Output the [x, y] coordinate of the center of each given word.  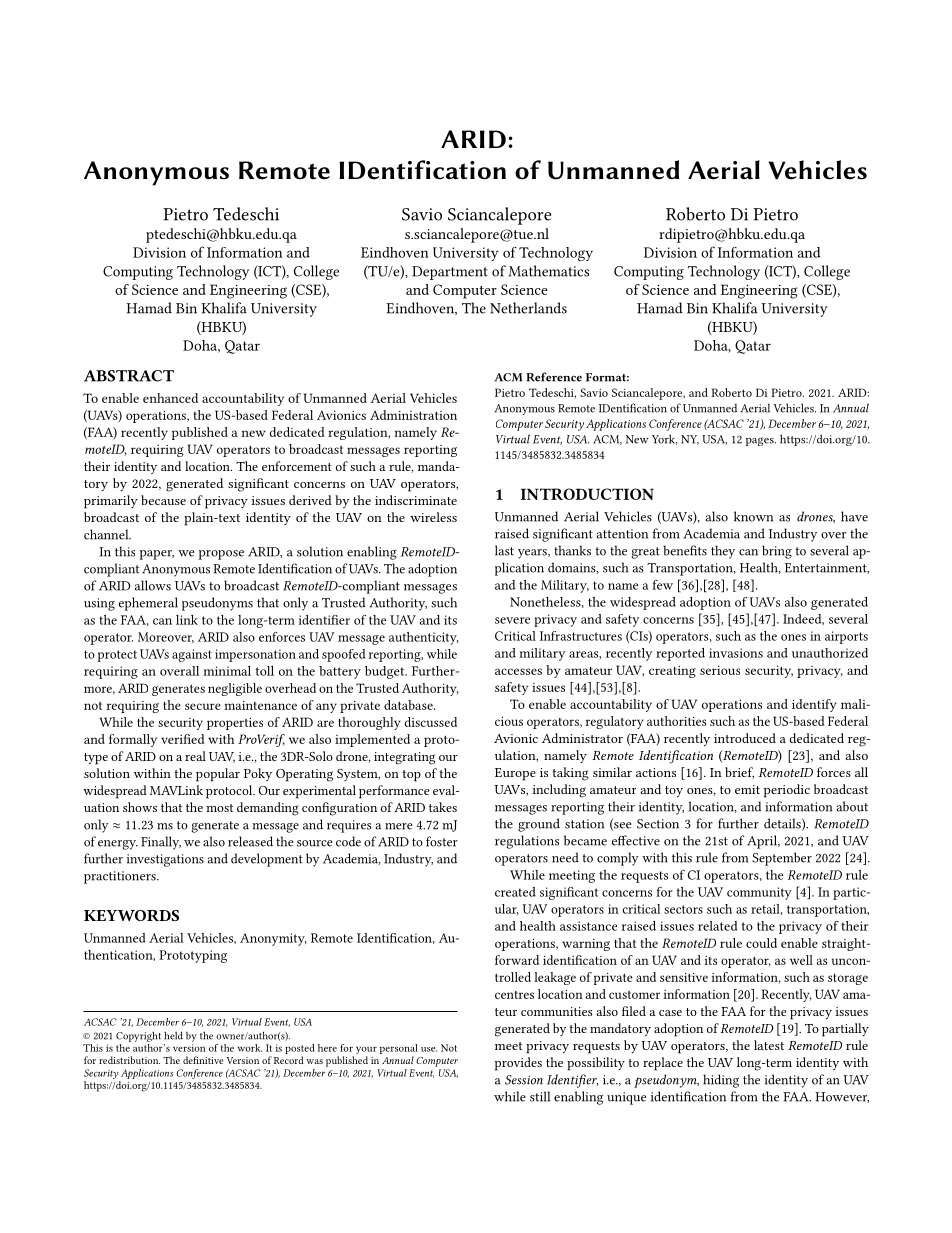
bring [777, 552]
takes [443, 807]
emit [747, 789]
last [504, 550]
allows [153, 585]
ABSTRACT [129, 376]
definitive [203, 1060]
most [219, 808]
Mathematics [549, 271]
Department [450, 273]
